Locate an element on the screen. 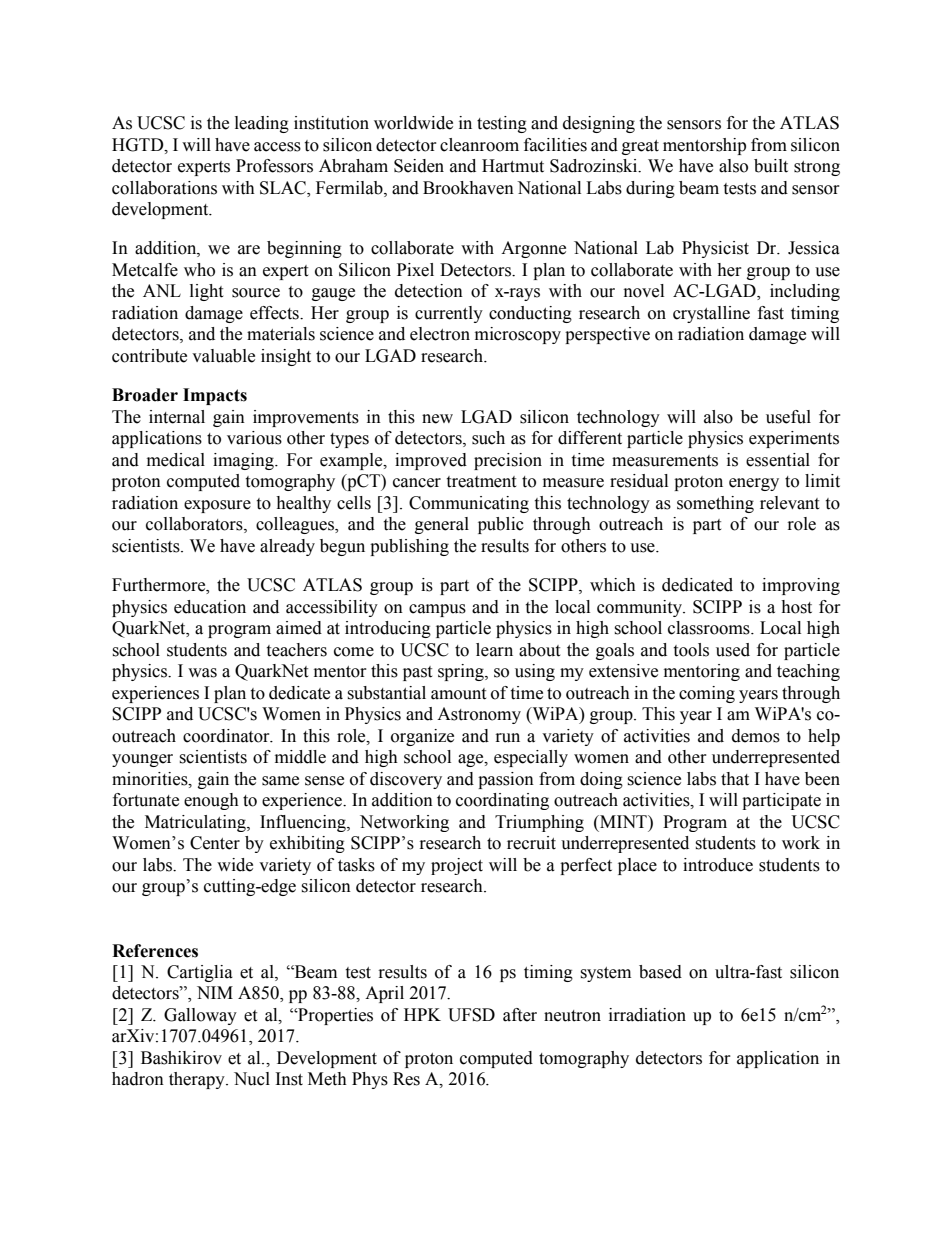 This screenshot has width=952, height=1233. classrooms is located at coordinates (710, 628).
